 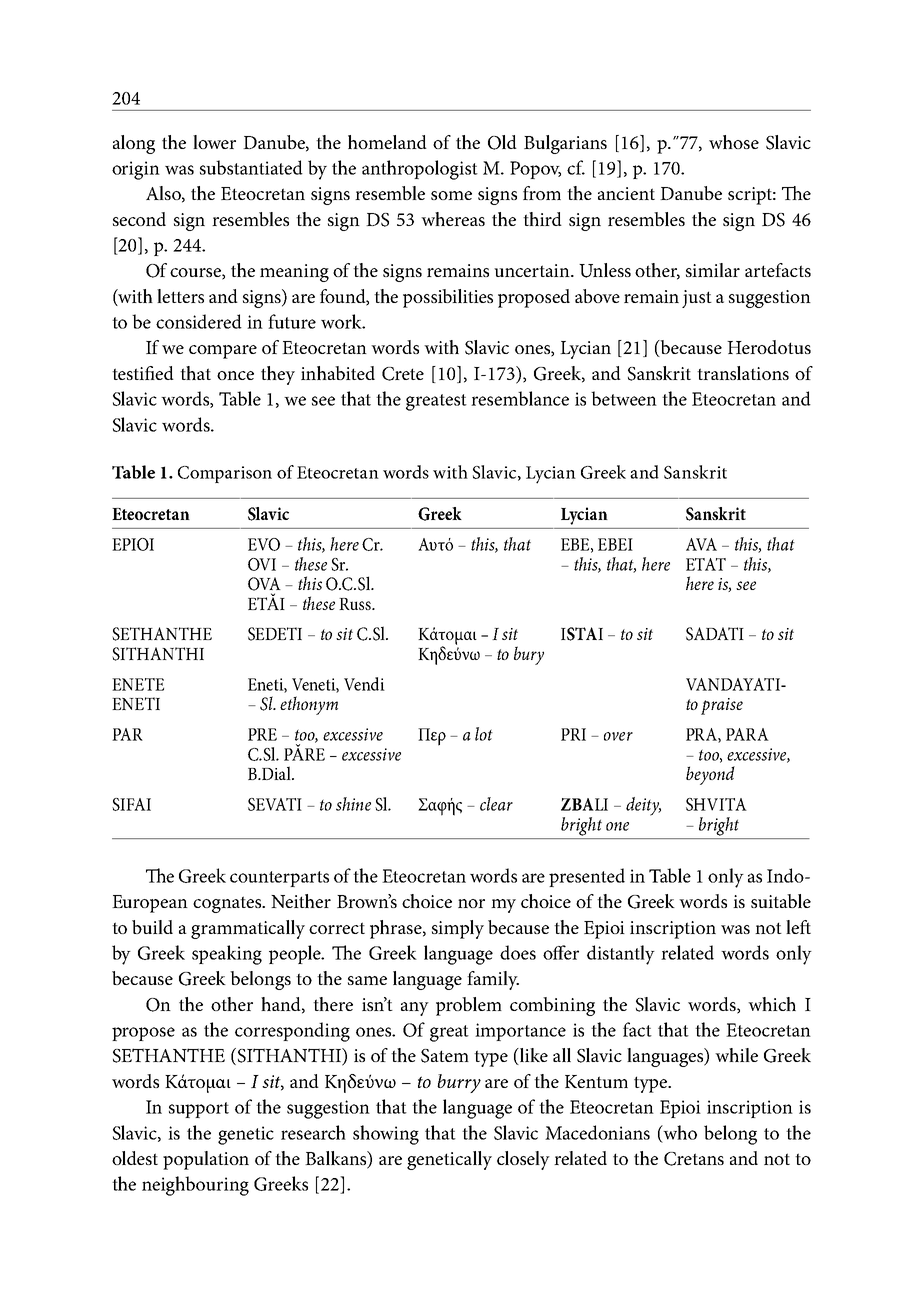 What do you see at coordinates (734, 142) in the screenshot?
I see `whose` at bounding box center [734, 142].
